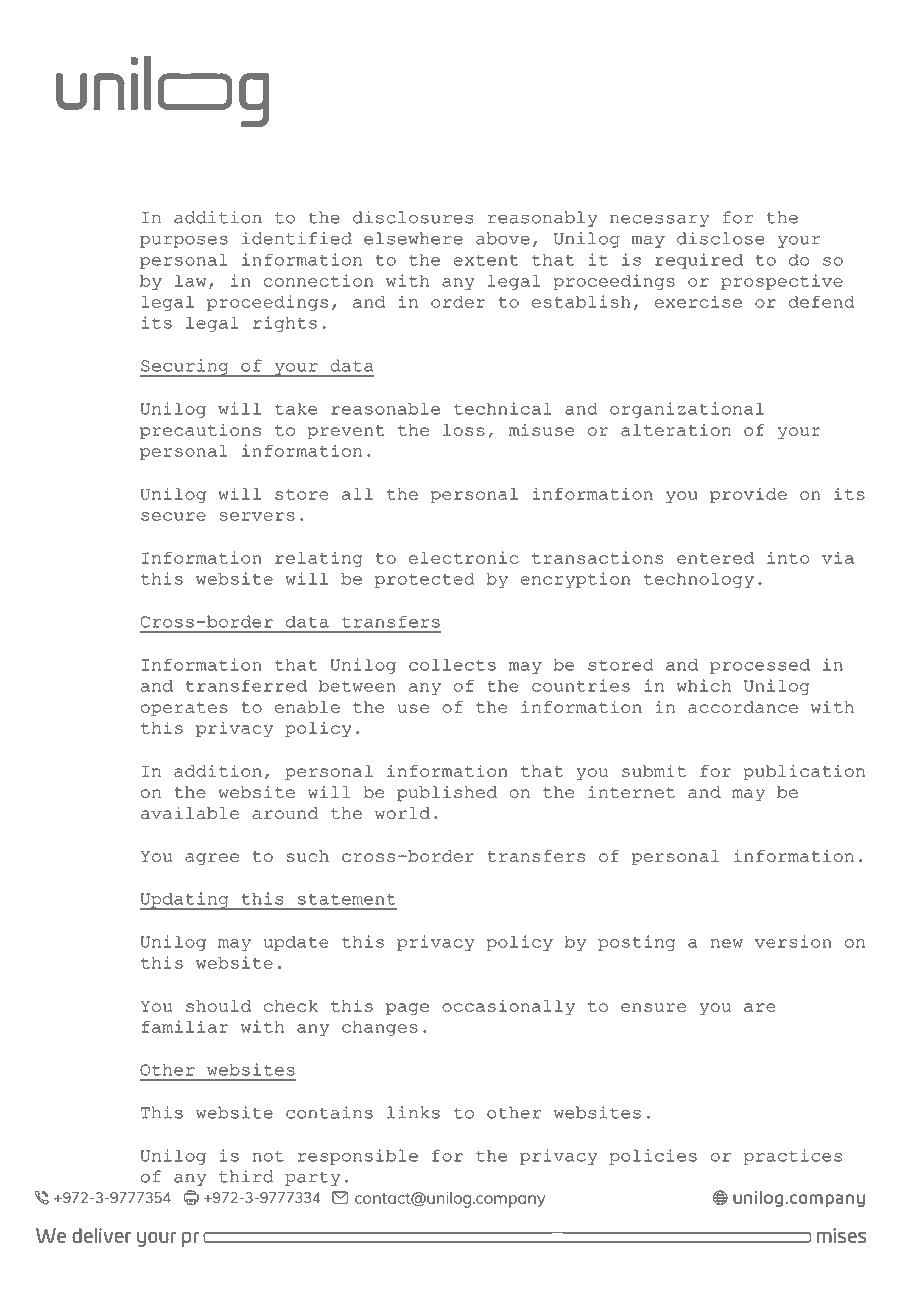 The image size is (924, 1308). Describe the element at coordinates (503, 238) in the screenshot. I see `above` at that location.
